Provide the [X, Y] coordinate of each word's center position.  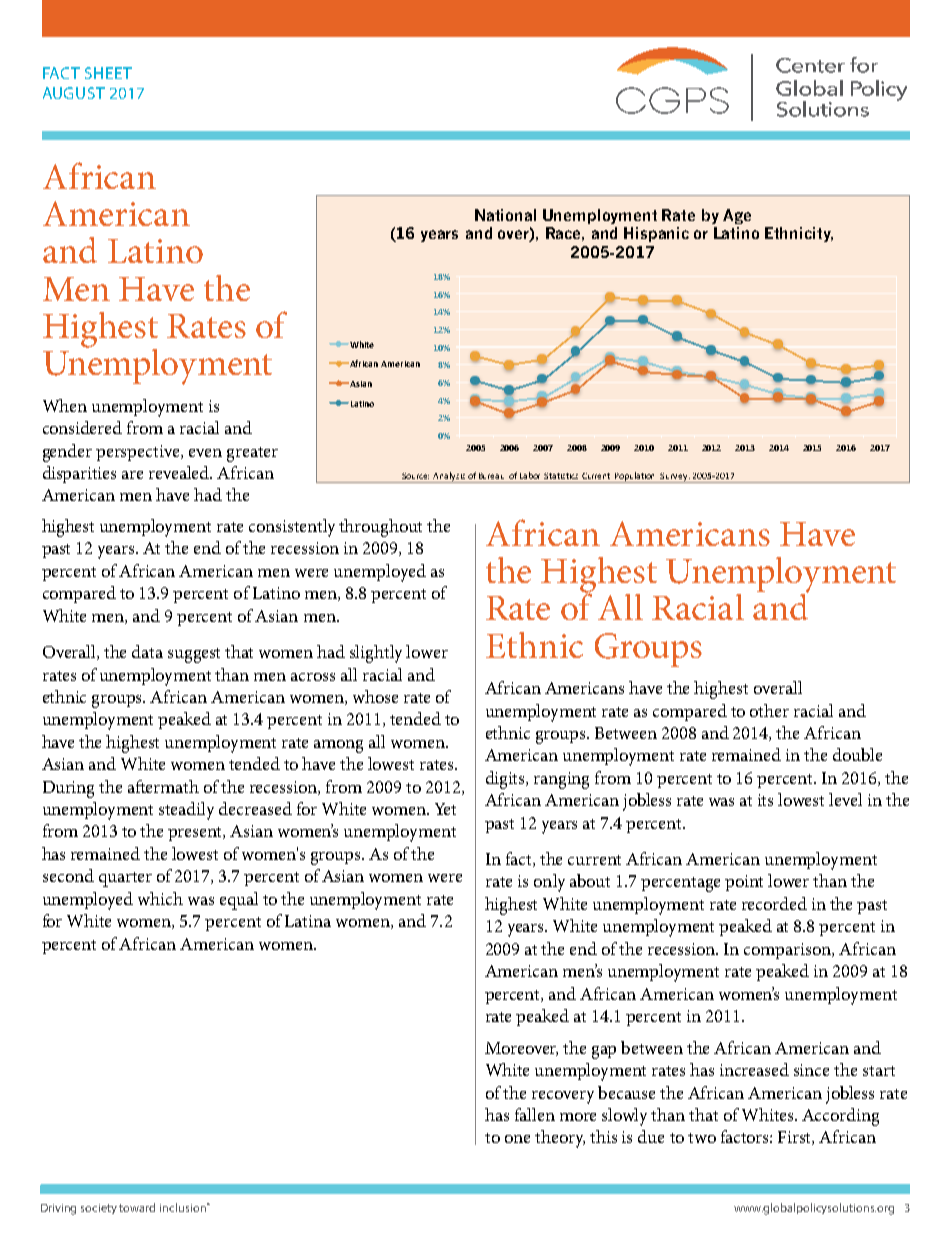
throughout [380, 528]
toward [137, 1207]
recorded [774, 903]
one [517, 1139]
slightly [376, 654]
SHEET [108, 73]
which [160, 898]
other [769, 710]
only [549, 883]
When [65, 405]
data [147, 651]
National [505, 215]
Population [635, 477]
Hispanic [656, 234]
